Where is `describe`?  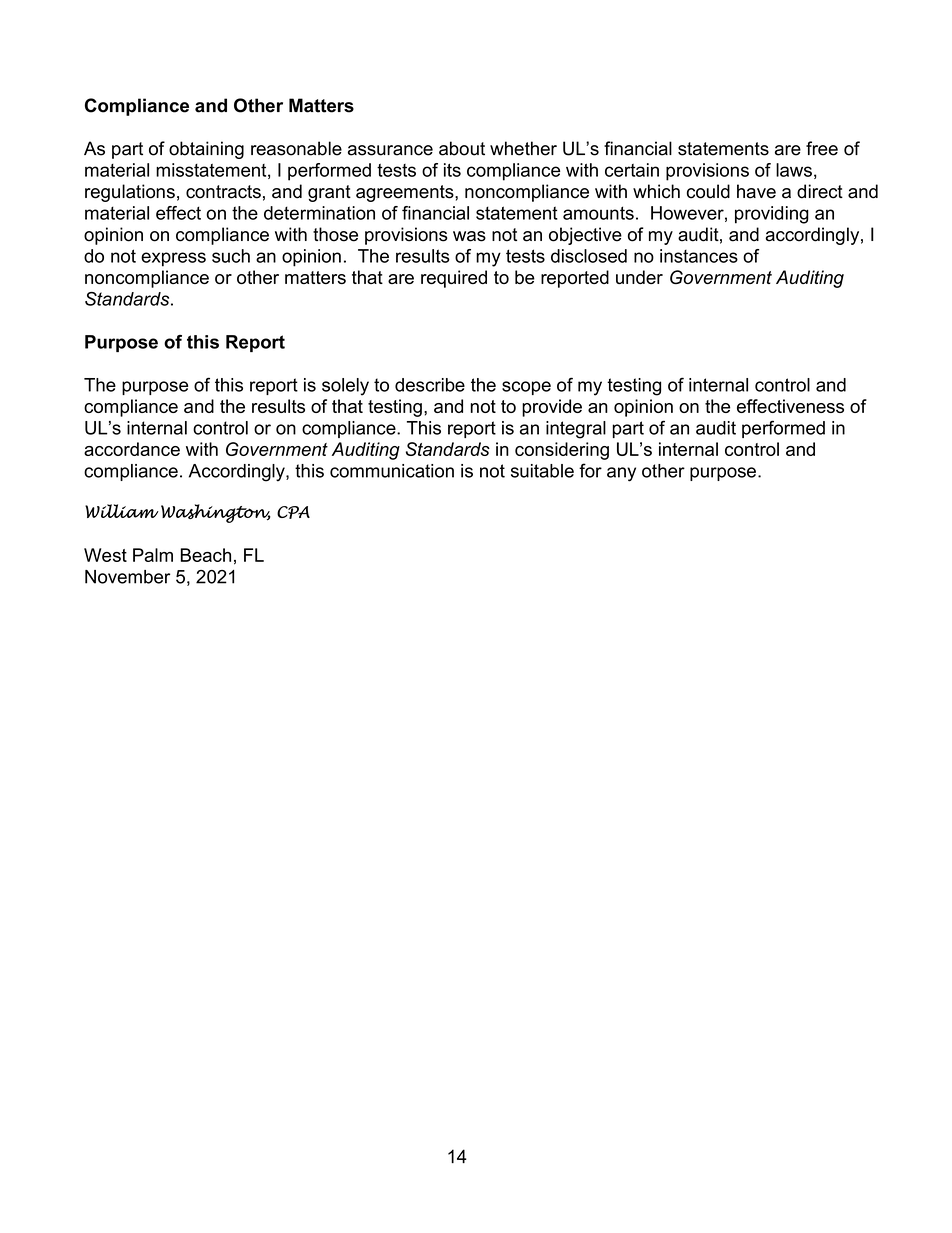 describe is located at coordinates (430, 385).
